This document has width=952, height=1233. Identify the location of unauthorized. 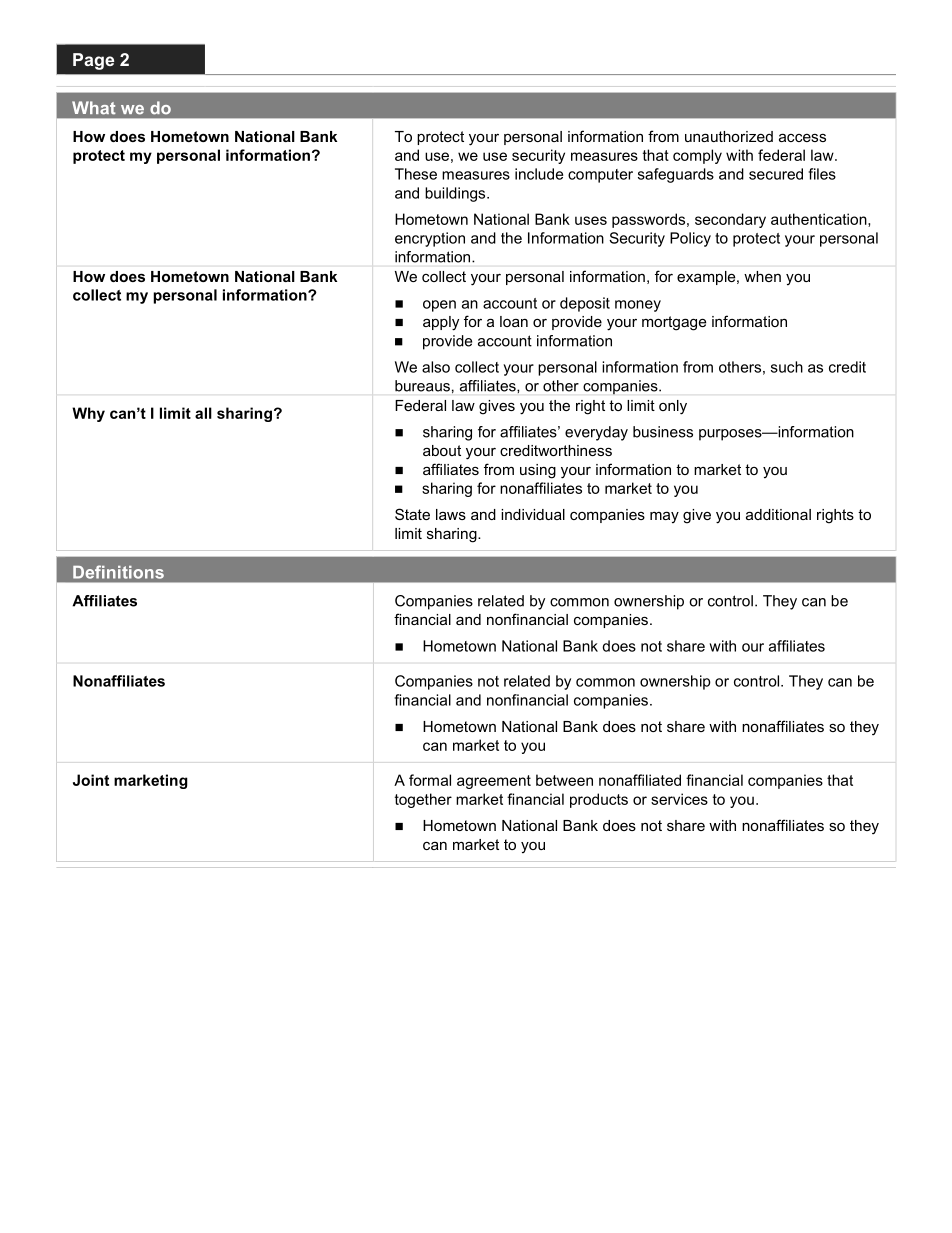
(729, 136).
